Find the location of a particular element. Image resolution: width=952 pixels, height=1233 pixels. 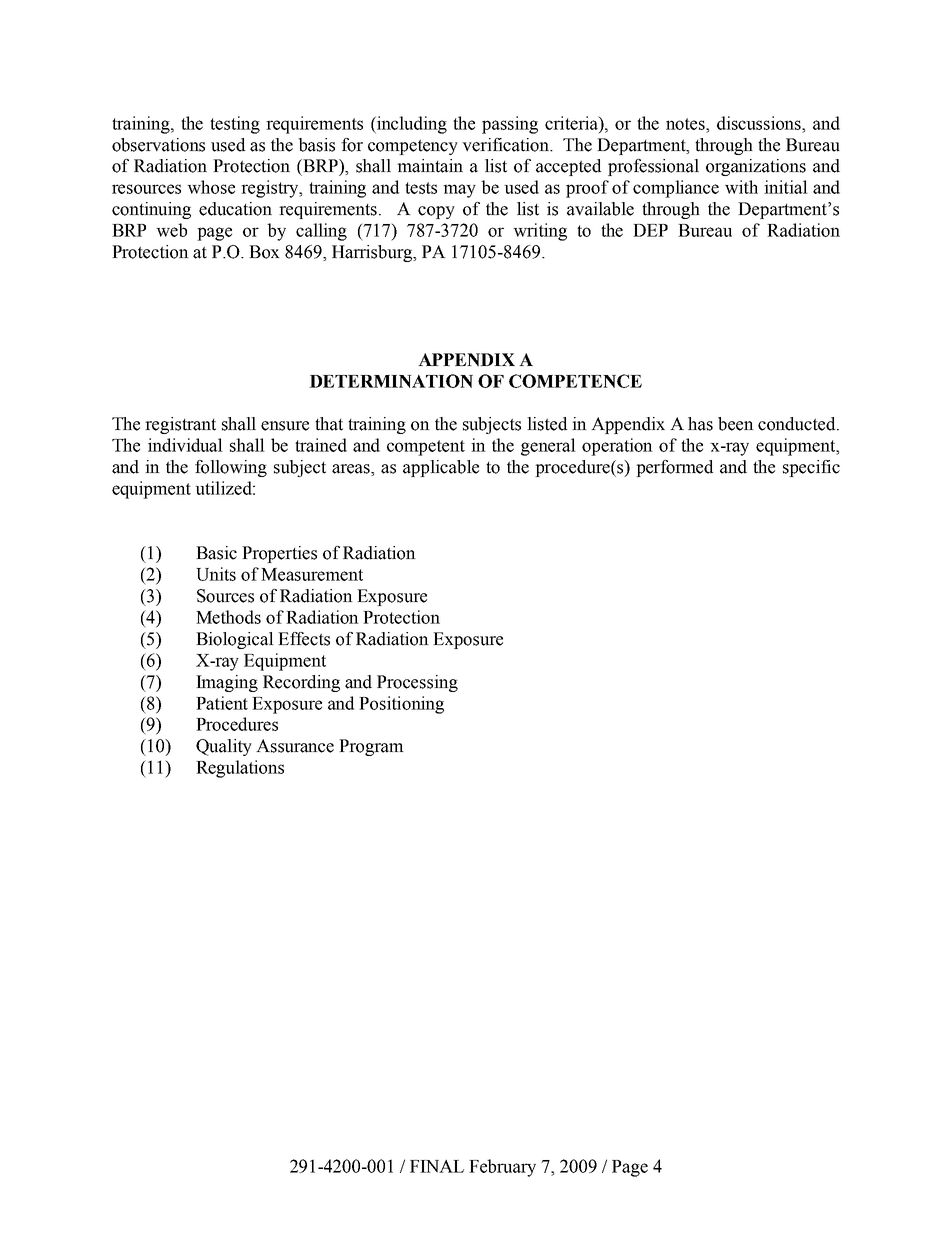

FINAL is located at coordinates (437, 1166).
